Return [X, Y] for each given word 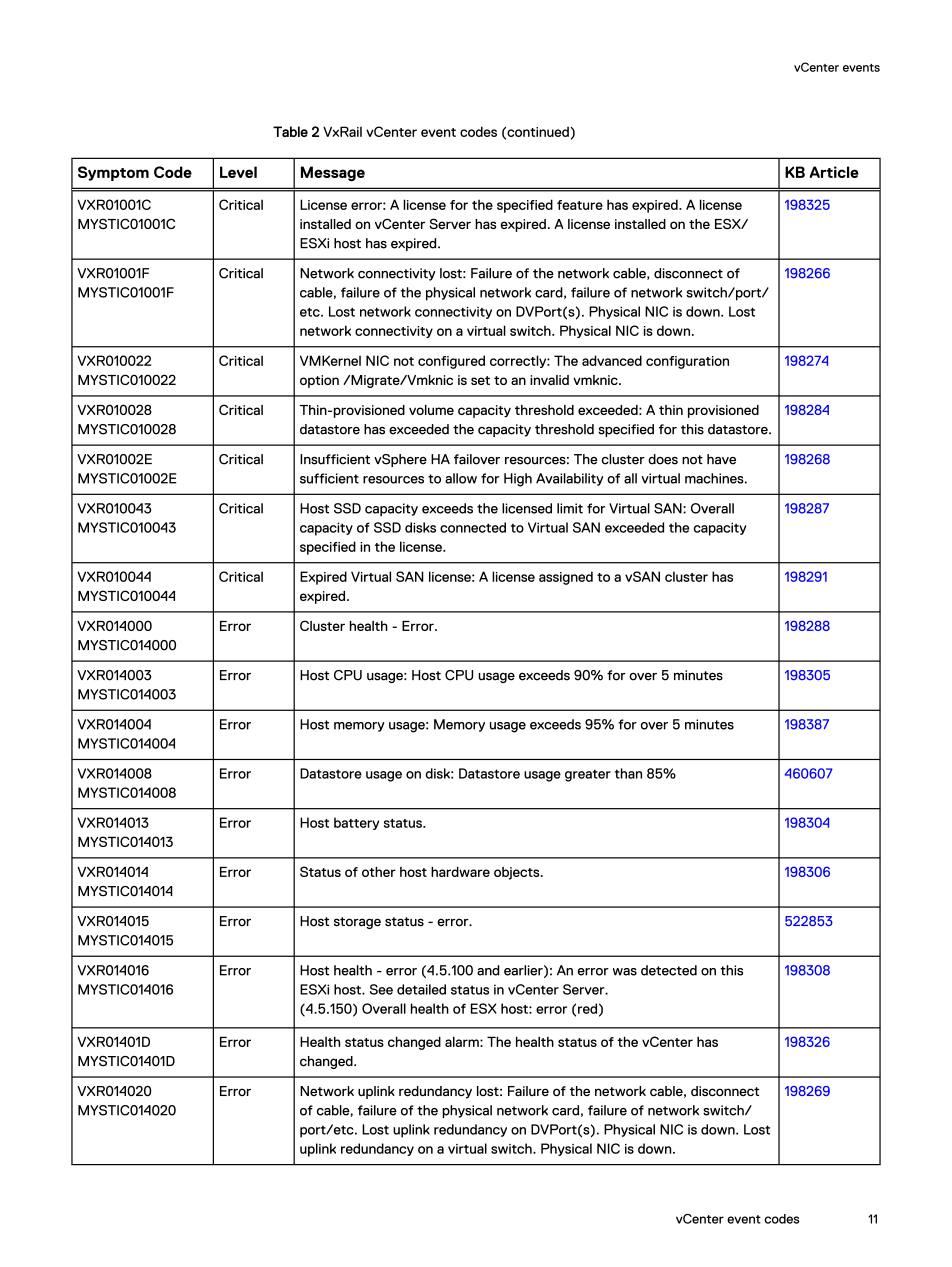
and [488, 970]
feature [580, 205]
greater [588, 775]
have [721, 459]
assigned [566, 578]
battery [356, 823]
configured [451, 362]
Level [238, 172]
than [628, 773]
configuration [687, 362]
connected [473, 527]
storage [357, 923]
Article [834, 172]
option [319, 381]
